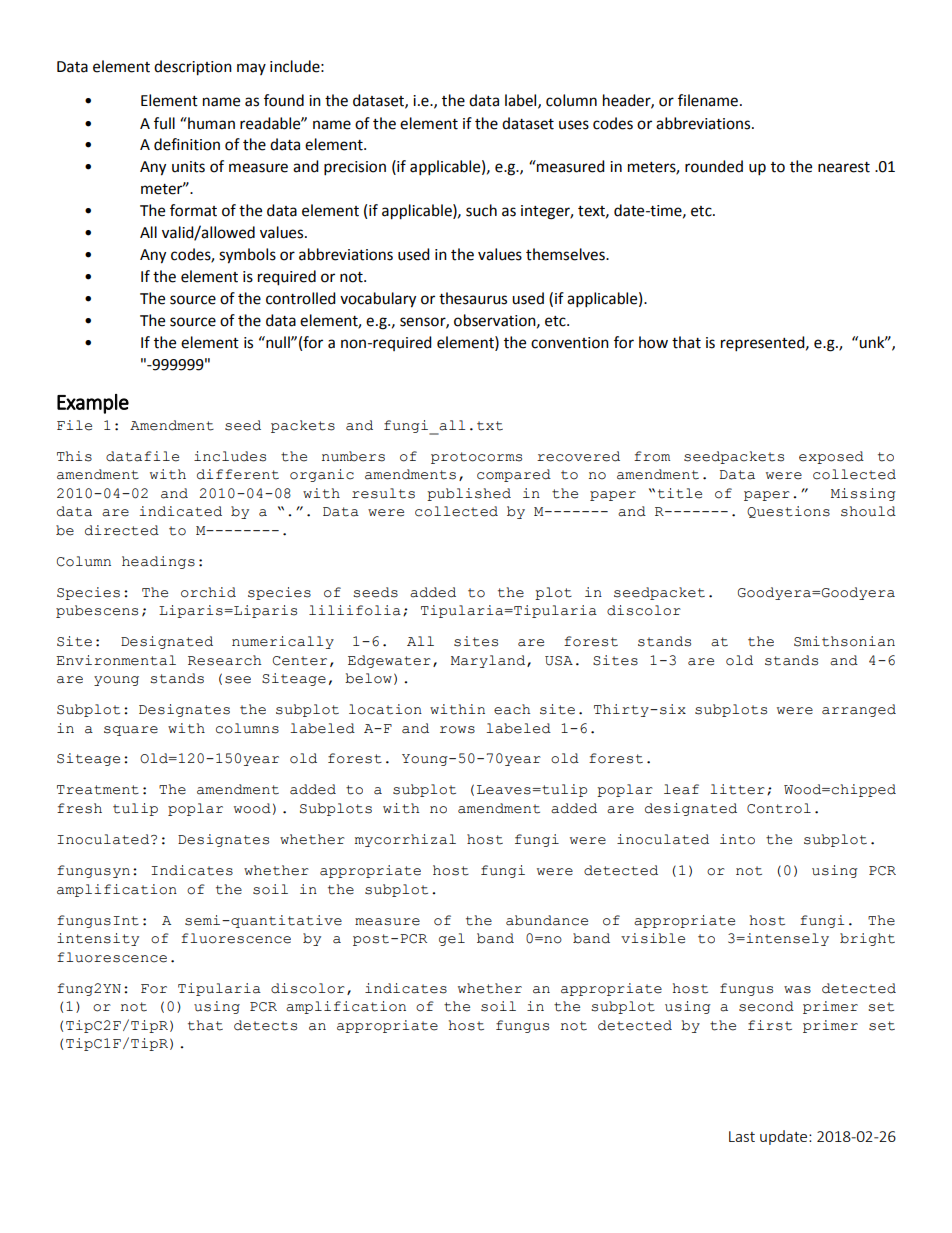 Image resolution: width=952 pixels, height=1233 pixels. What do you see at coordinates (265, 1025) in the screenshot?
I see `detects` at bounding box center [265, 1025].
